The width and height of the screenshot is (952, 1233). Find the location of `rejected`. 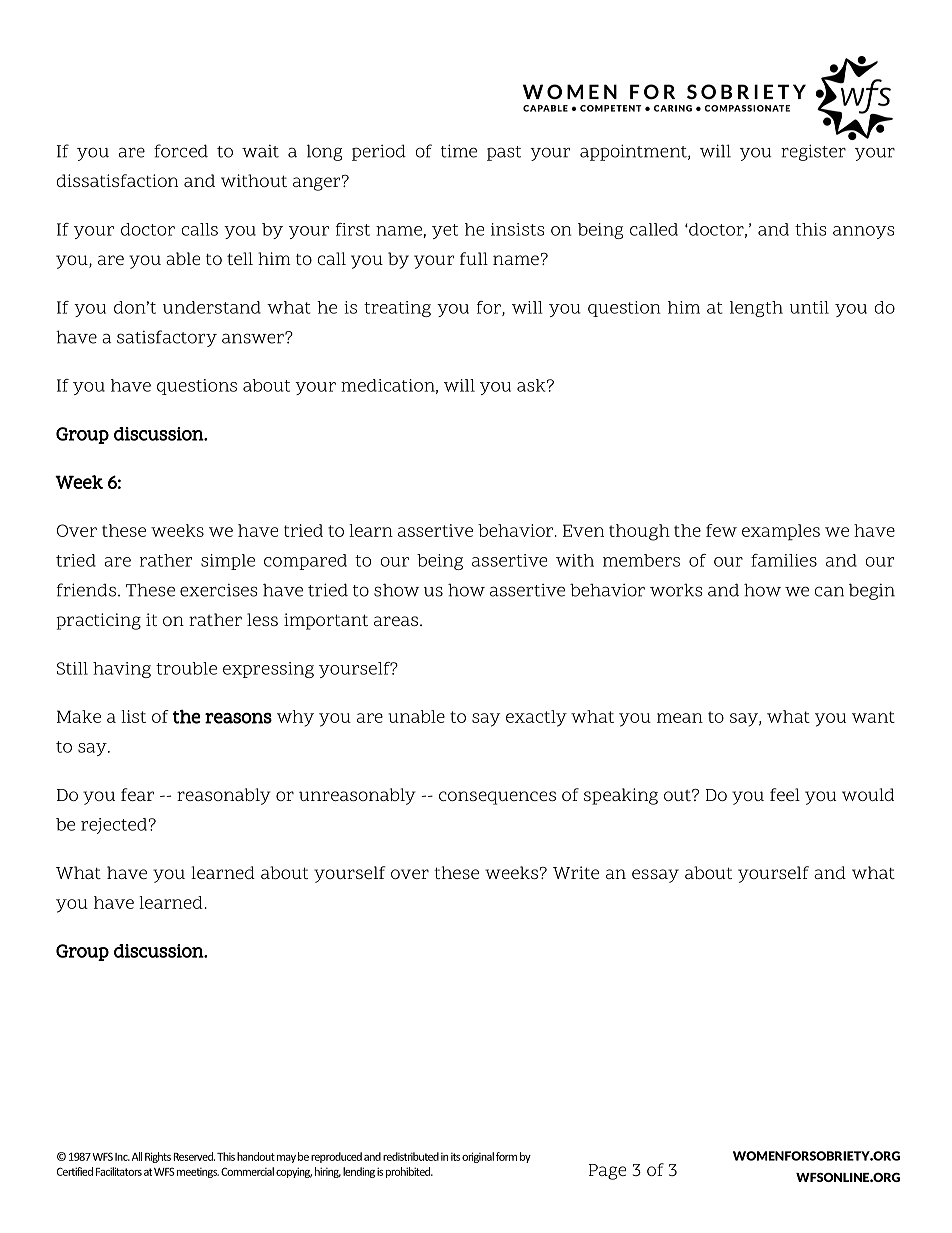

rejected is located at coordinates (115, 826).
